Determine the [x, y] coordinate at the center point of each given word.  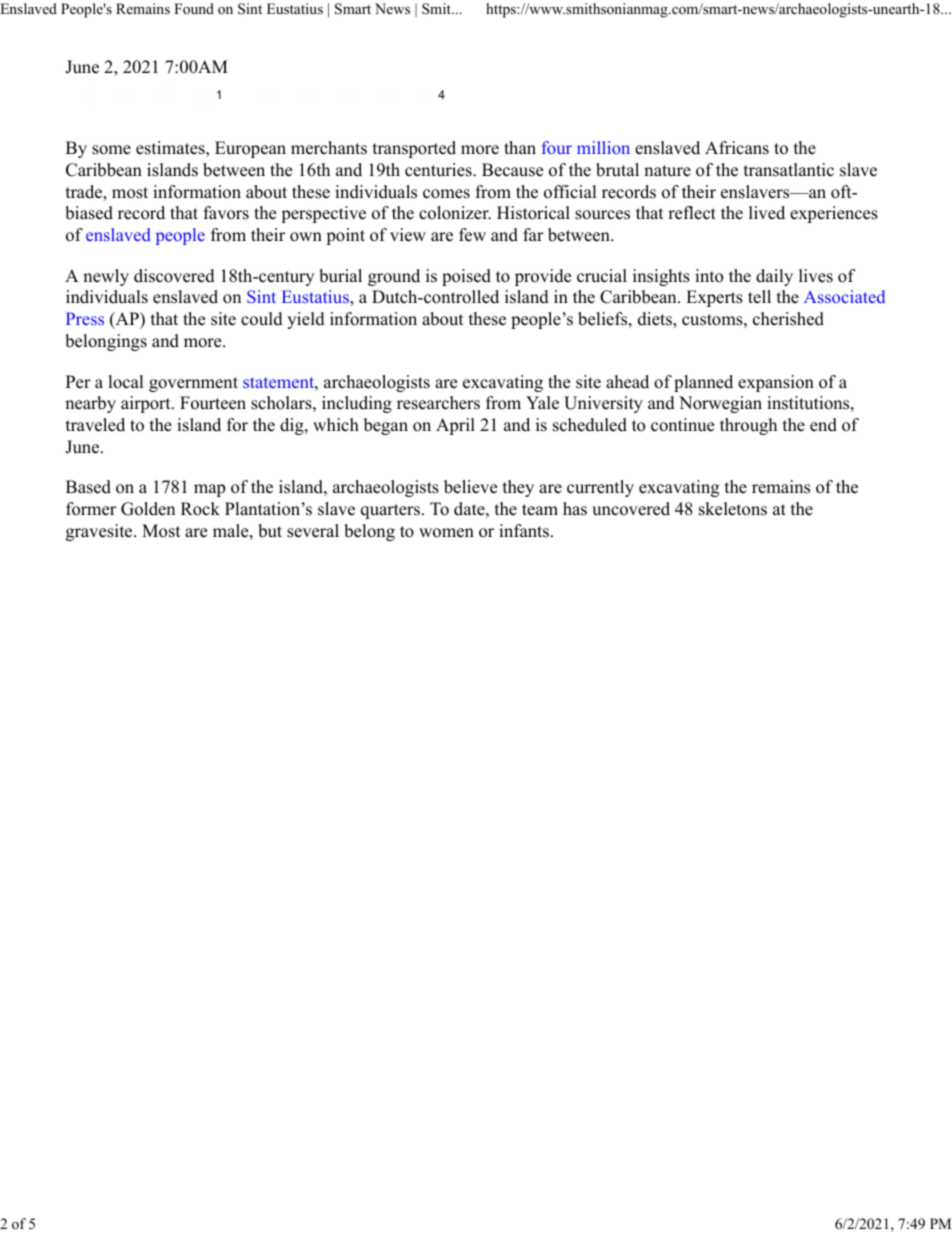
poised [466, 277]
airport [147, 404]
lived [767, 213]
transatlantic [789, 170]
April [455, 426]
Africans [737, 148]
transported [414, 149]
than [520, 147]
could [262, 319]
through [748, 426]
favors [226, 213]
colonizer [455, 213]
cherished [788, 319]
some [111, 150]
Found [194, 8]
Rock [200, 509]
